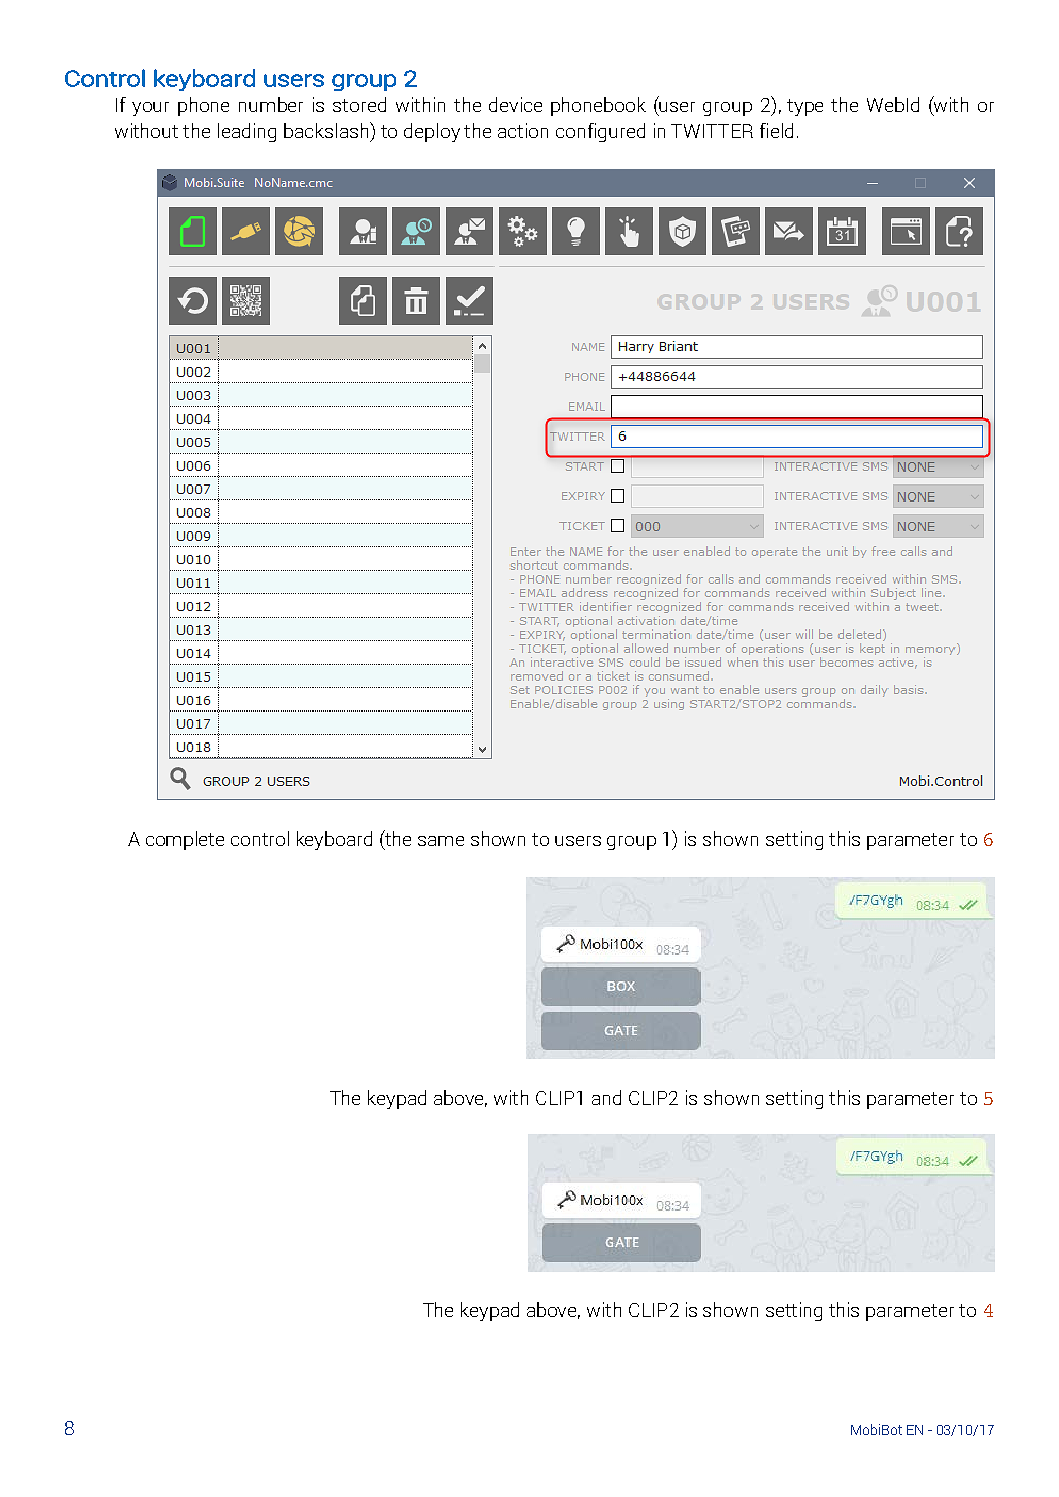 This screenshot has height=1497, width=1059. I want to click on action, so click(523, 130).
